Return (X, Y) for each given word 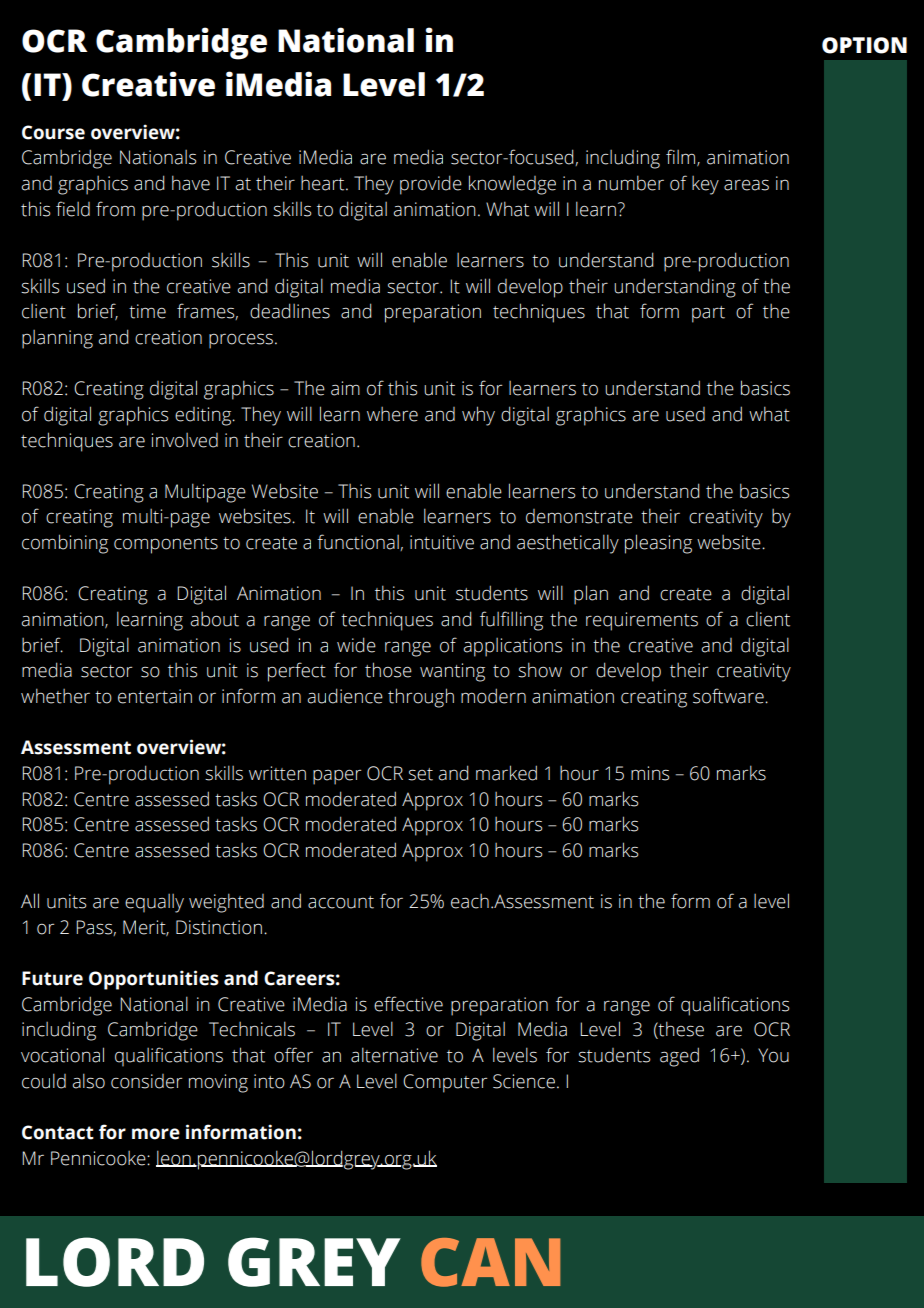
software (729, 696)
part (708, 314)
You (773, 1055)
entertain (155, 696)
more (156, 1134)
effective (408, 1004)
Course (53, 132)
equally (154, 903)
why (478, 416)
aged (679, 1057)
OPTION (864, 45)
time (147, 311)
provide (431, 185)
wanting (452, 672)
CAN (490, 1262)
